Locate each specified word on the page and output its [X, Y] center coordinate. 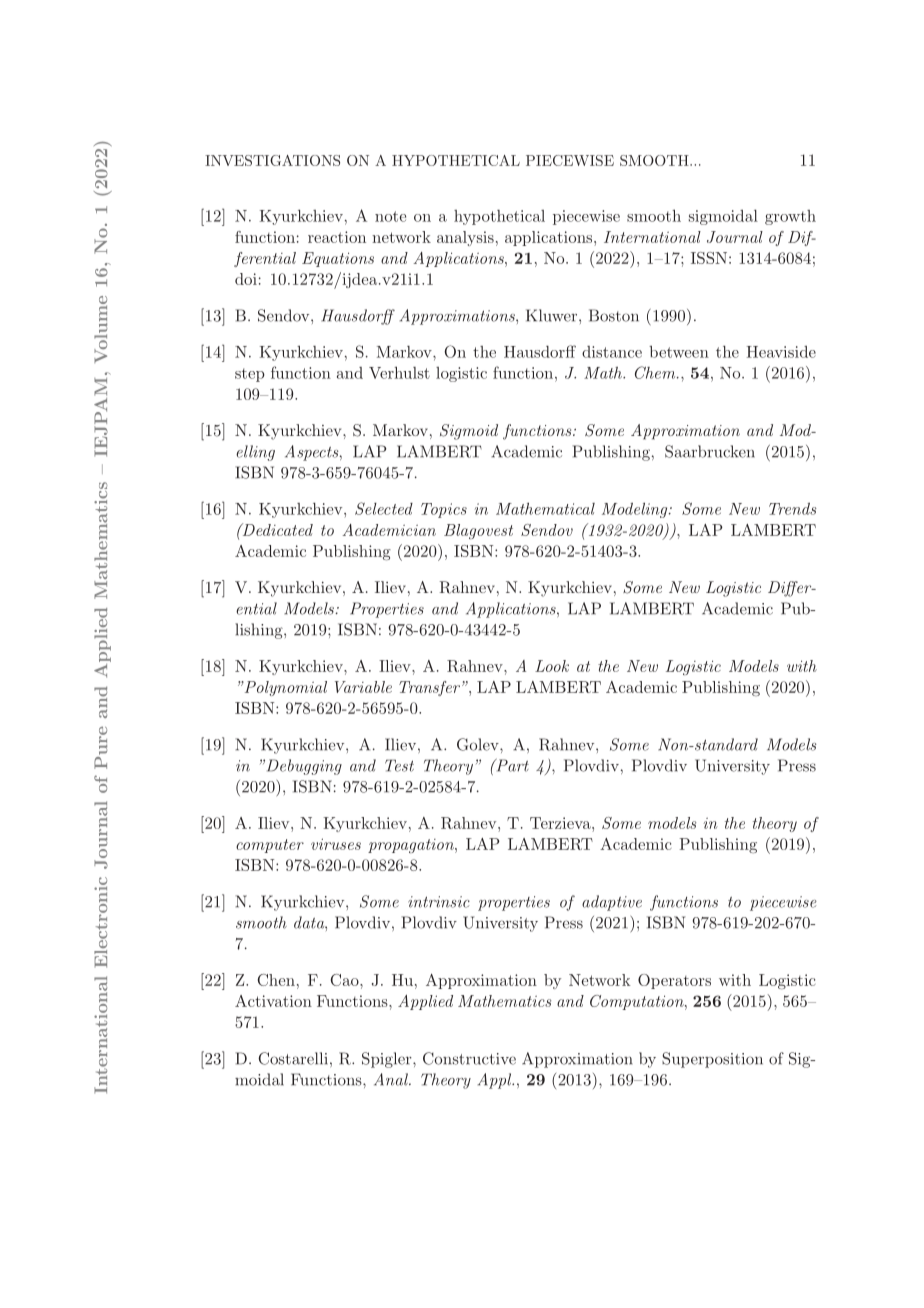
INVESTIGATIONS [272, 160]
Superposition [712, 1060]
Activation [273, 1001]
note [390, 216]
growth [790, 217]
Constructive [469, 1058]
